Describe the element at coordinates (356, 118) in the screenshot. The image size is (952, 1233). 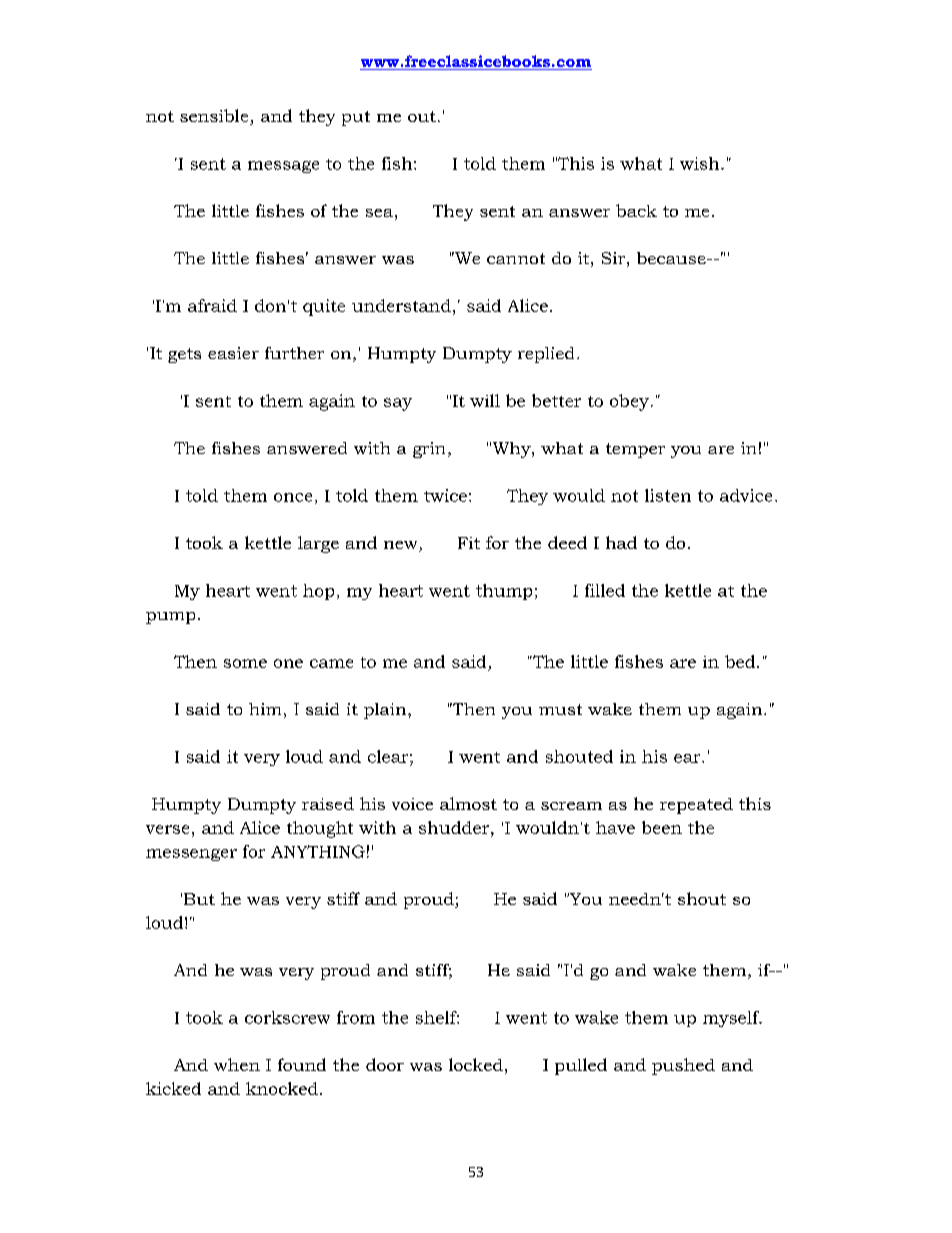
I see `put` at that location.
